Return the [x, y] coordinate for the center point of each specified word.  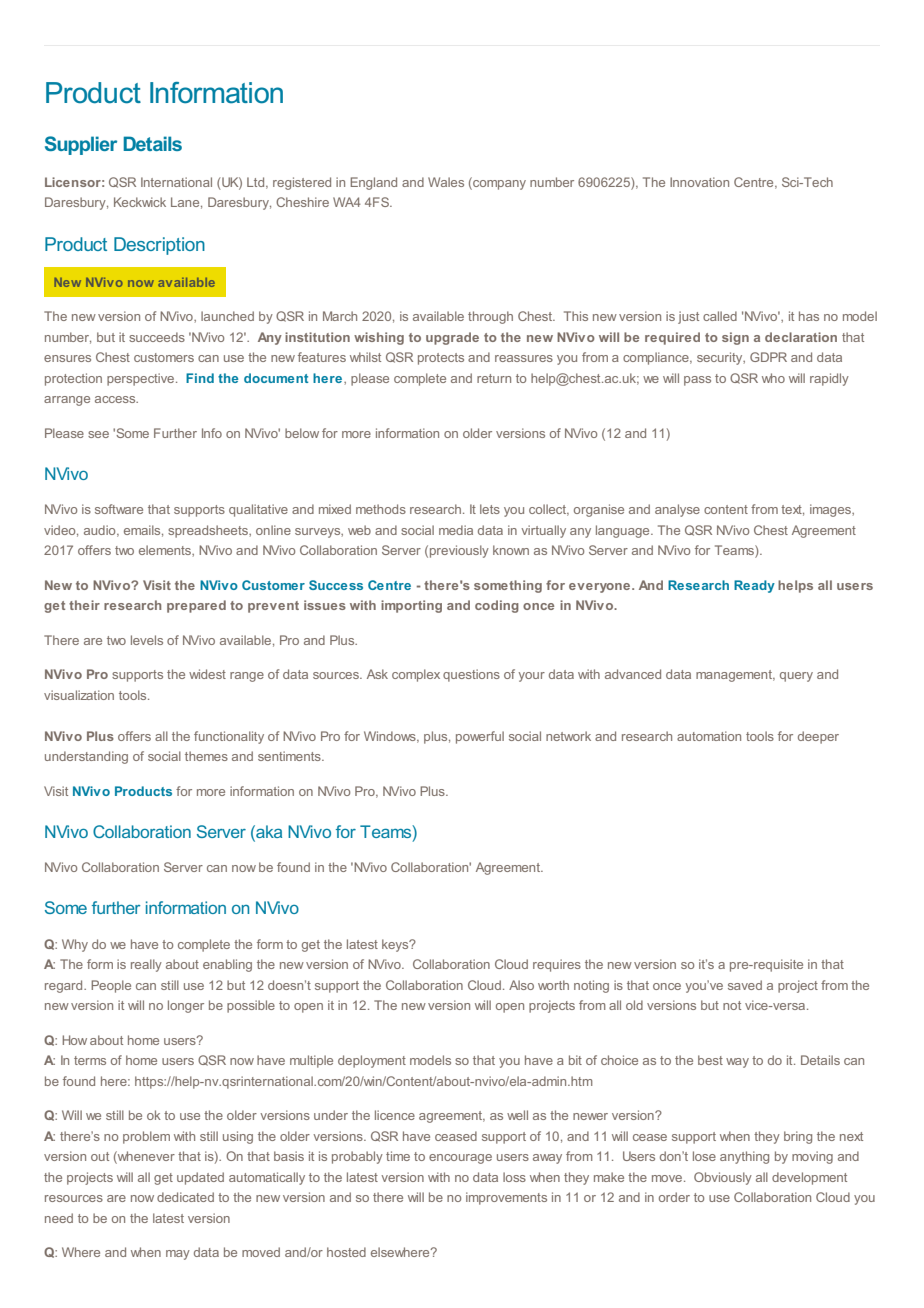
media [456, 530]
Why [75, 945]
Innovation [699, 182]
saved [745, 985]
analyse [677, 510]
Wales [446, 182]
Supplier [81, 145]
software [119, 509]
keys [396, 945]
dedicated [185, 1197]
